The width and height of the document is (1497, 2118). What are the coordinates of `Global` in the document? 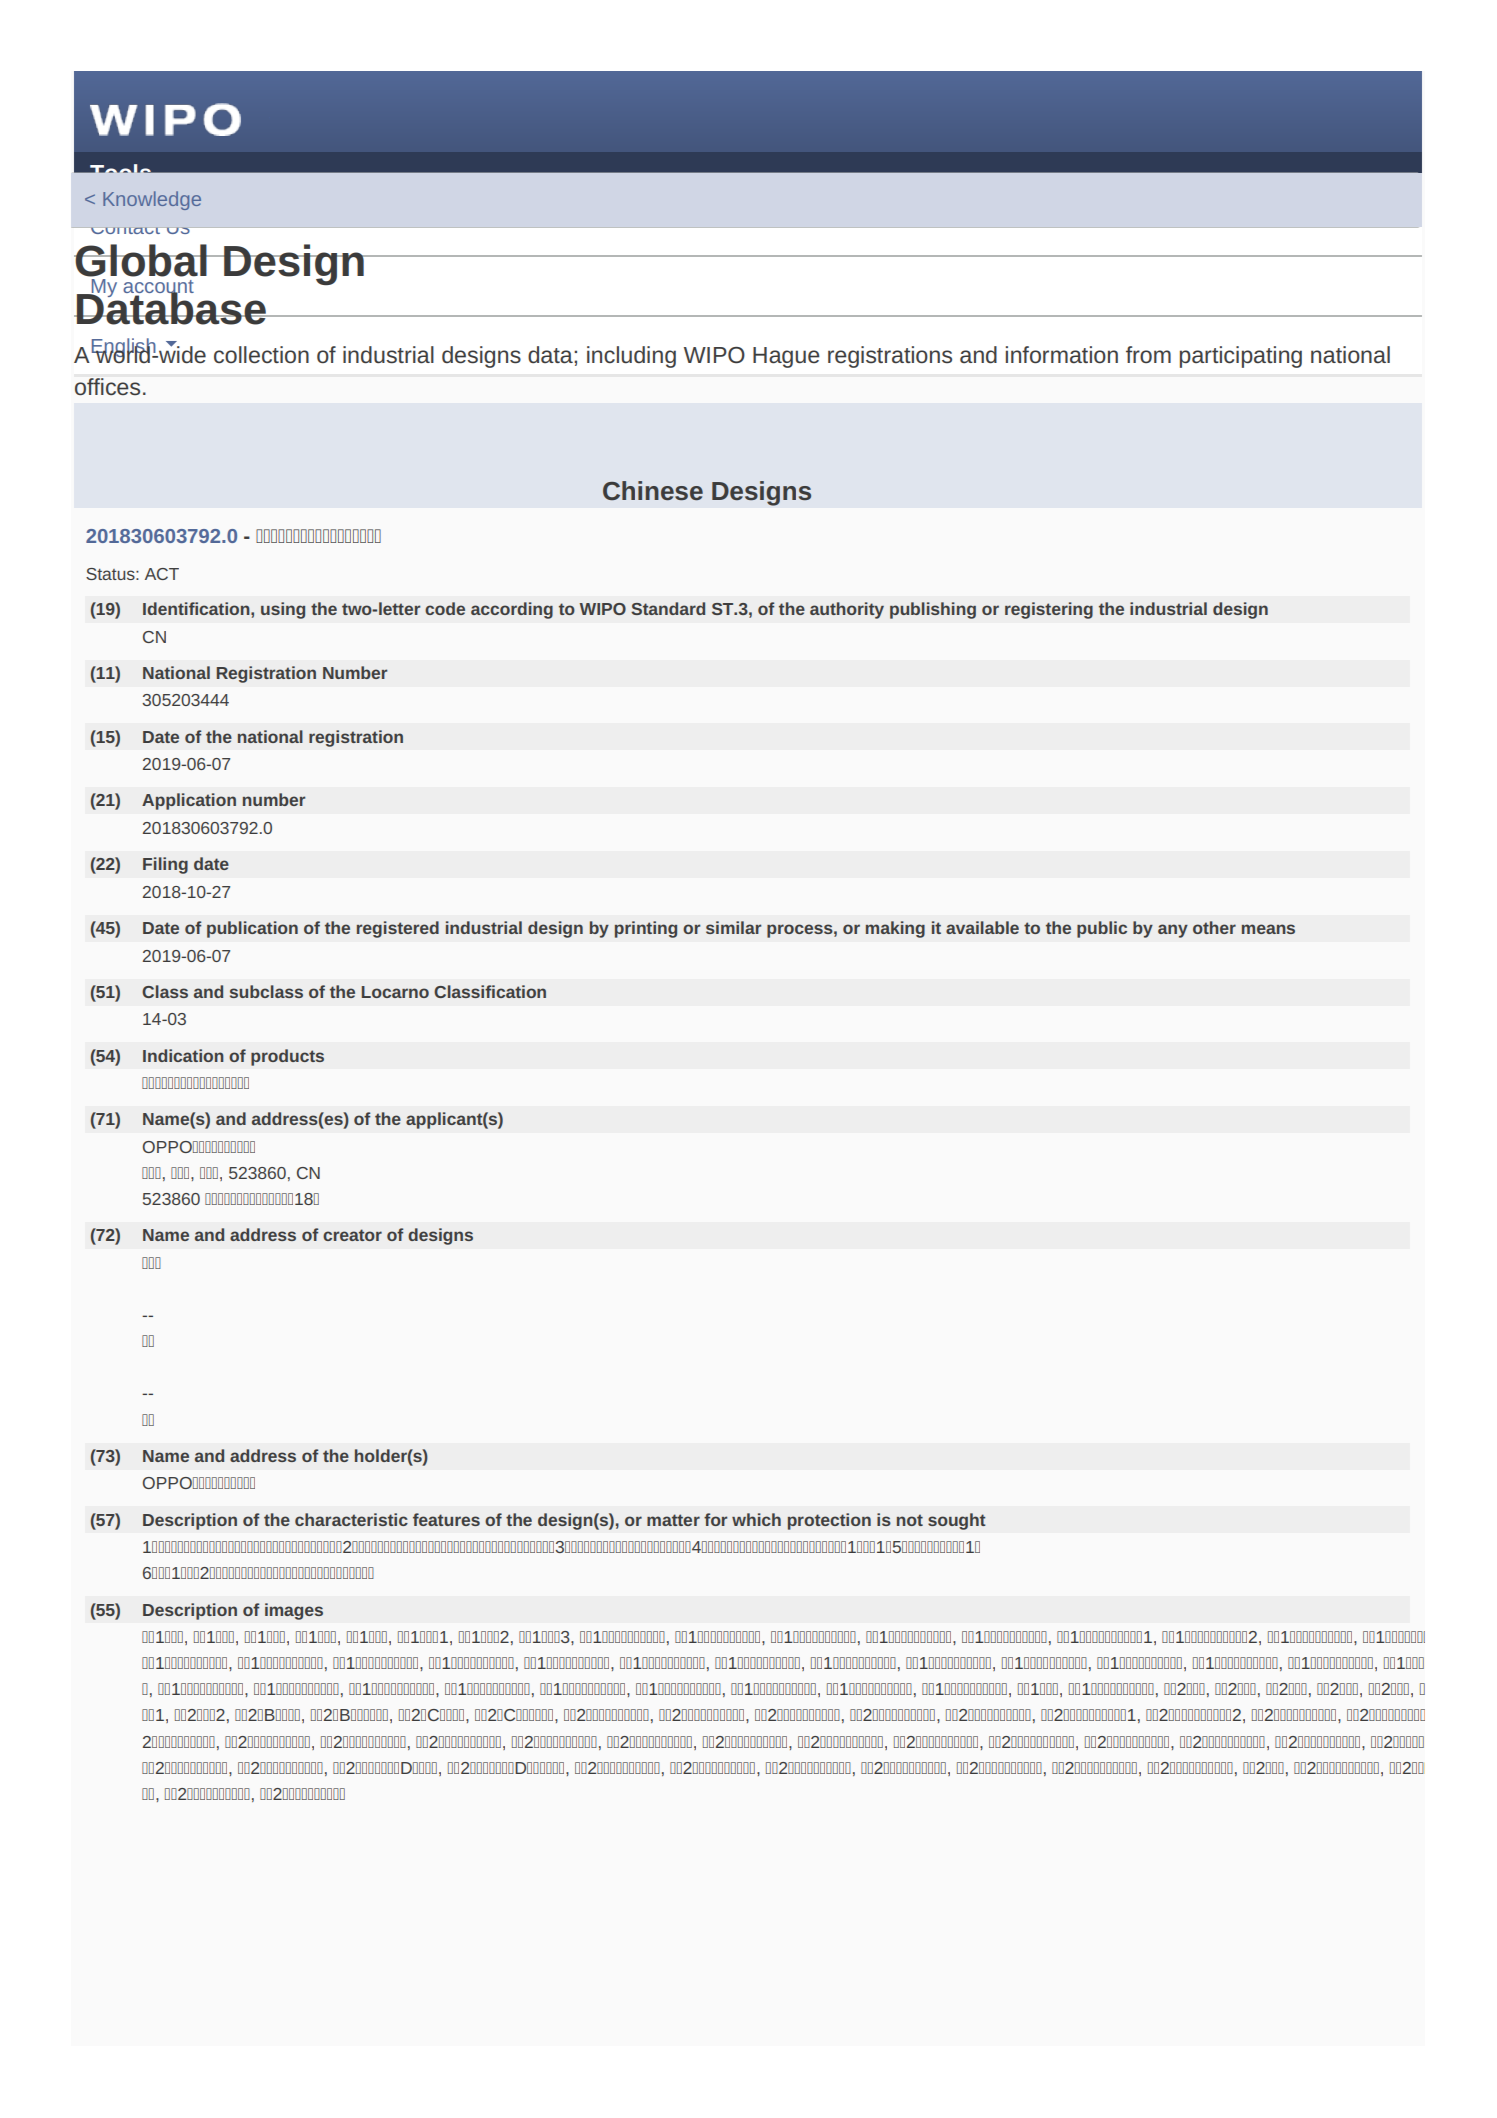 It's located at (141, 260).
